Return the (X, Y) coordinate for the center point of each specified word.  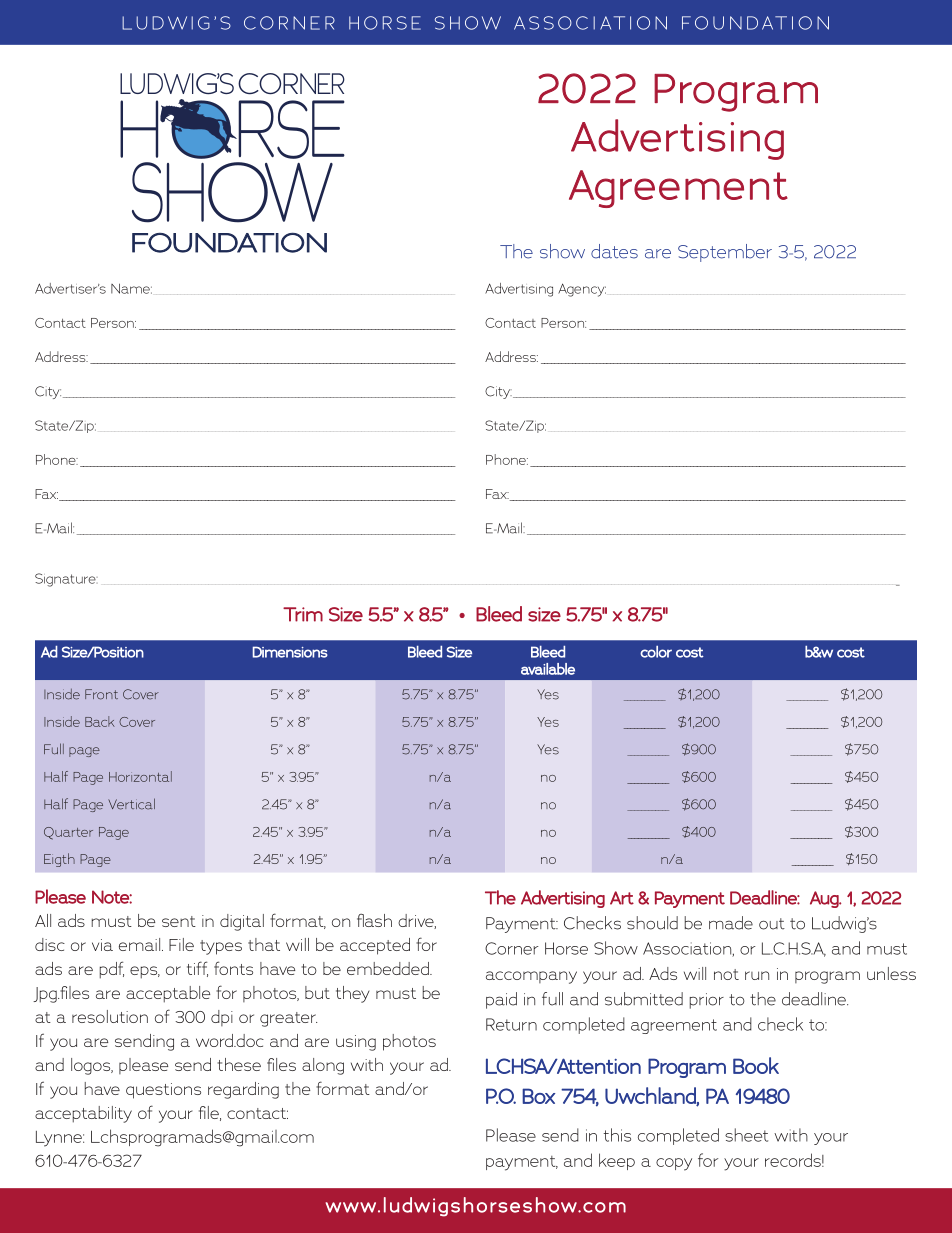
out (772, 924)
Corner (512, 948)
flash (374, 920)
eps (145, 972)
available (548, 669)
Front (101, 694)
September (725, 253)
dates (614, 251)
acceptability (83, 1114)
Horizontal (140, 776)
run (757, 975)
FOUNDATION (229, 242)
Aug (825, 899)
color (656, 652)
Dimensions (290, 652)
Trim (303, 614)
